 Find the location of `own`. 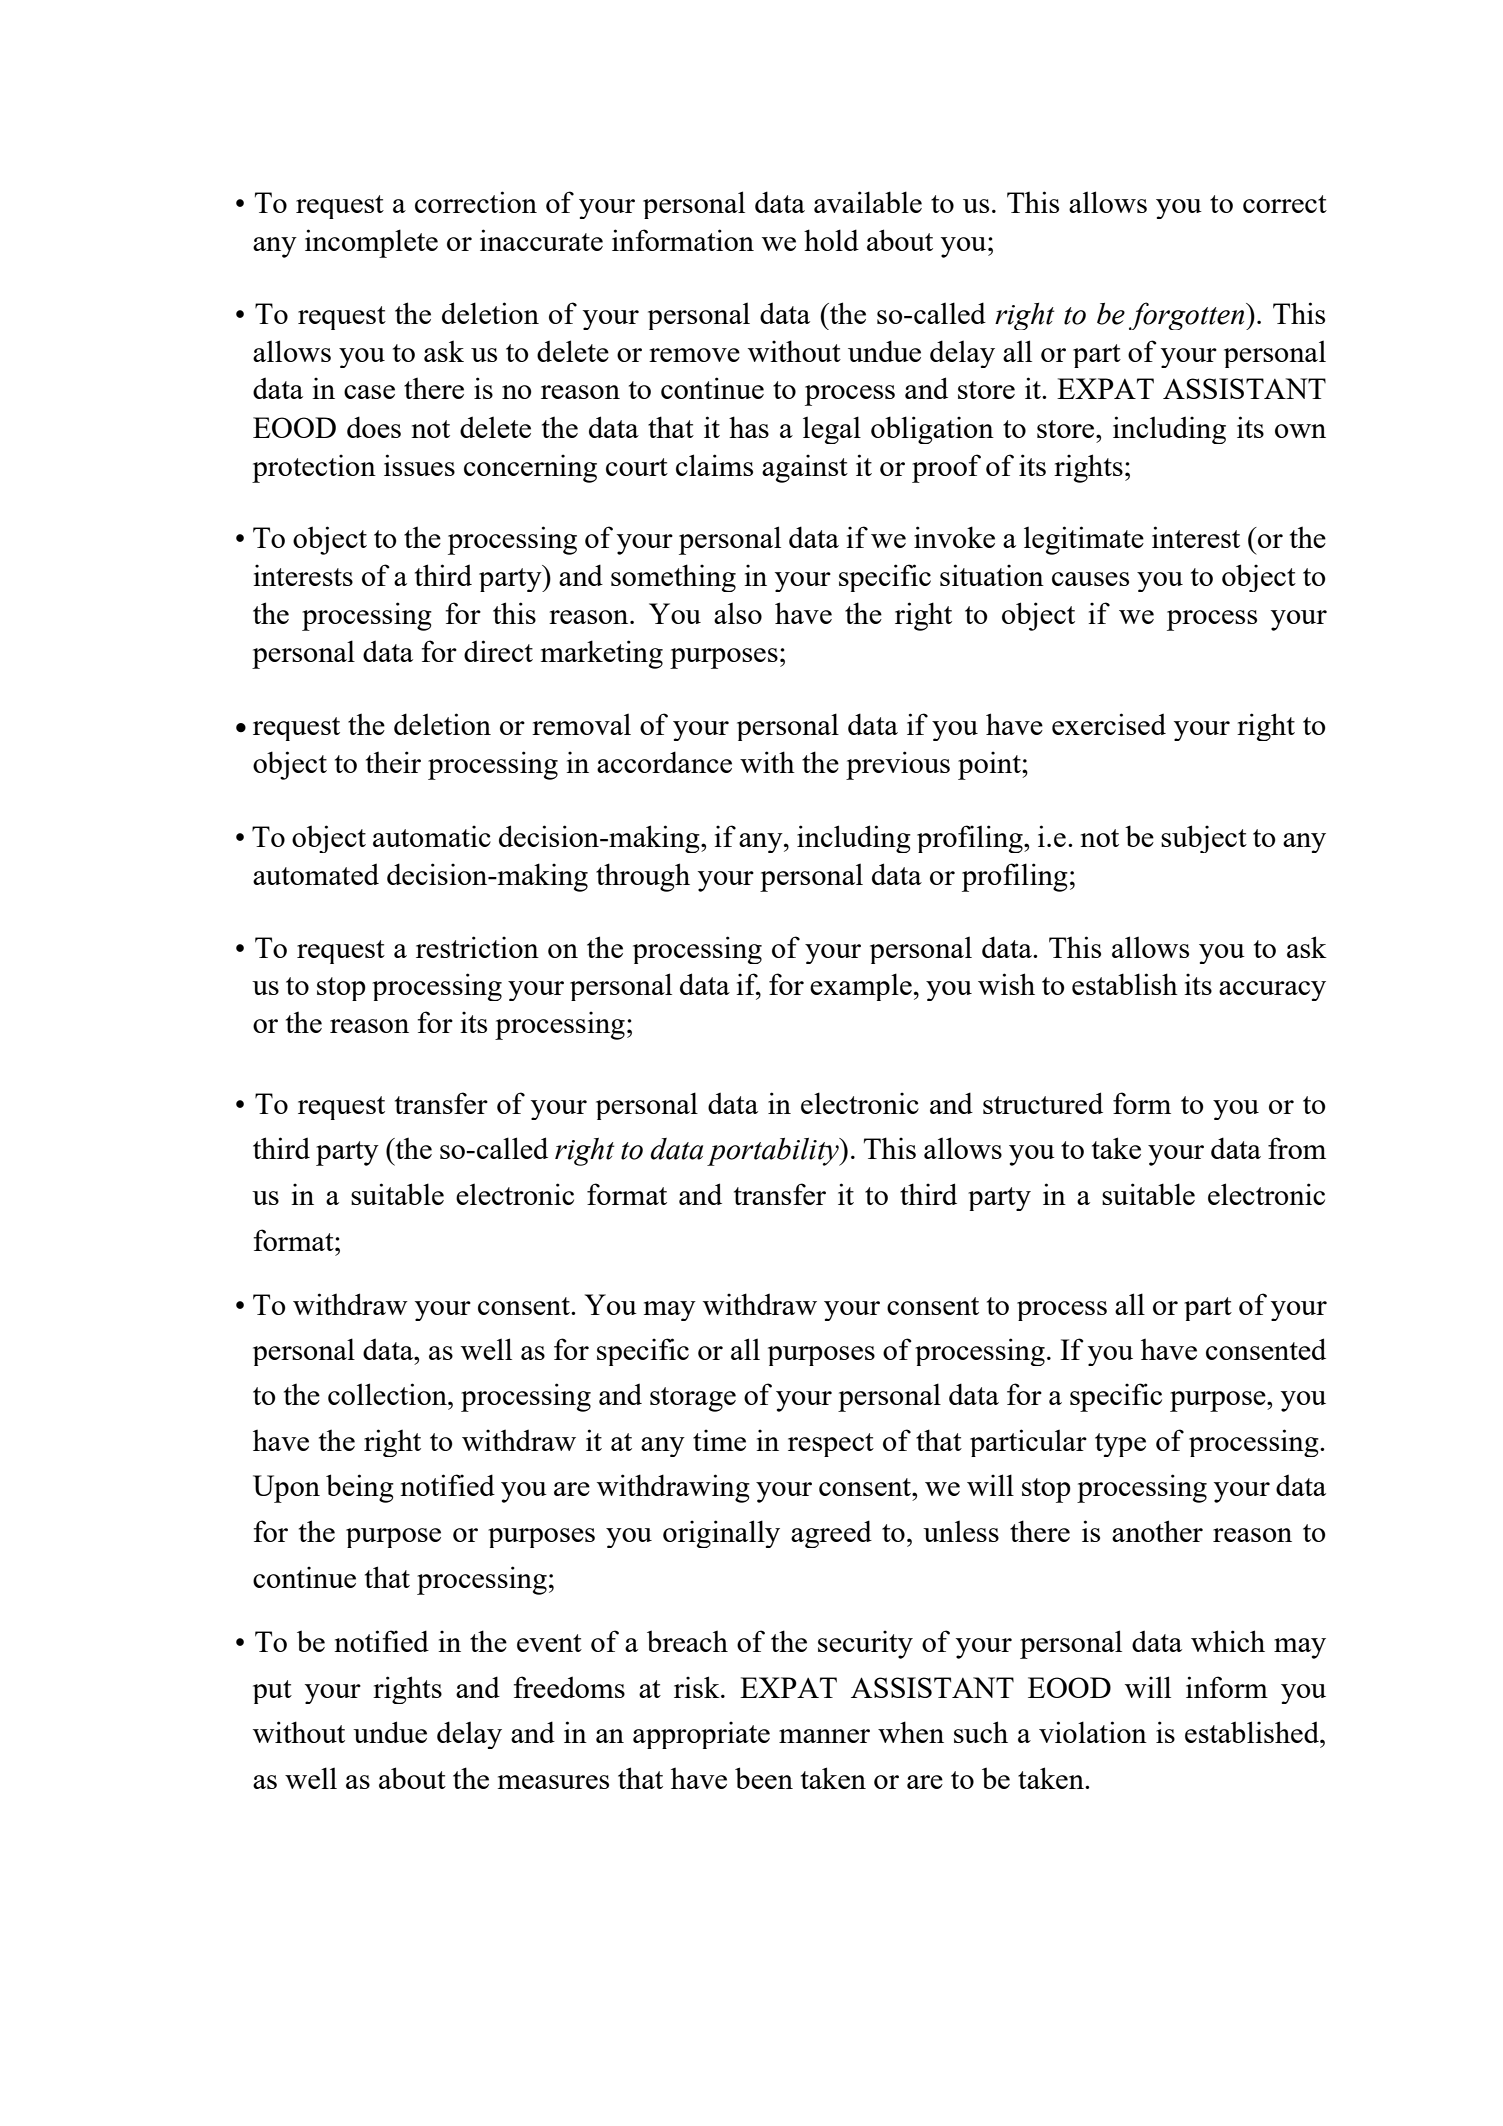

own is located at coordinates (1300, 431).
